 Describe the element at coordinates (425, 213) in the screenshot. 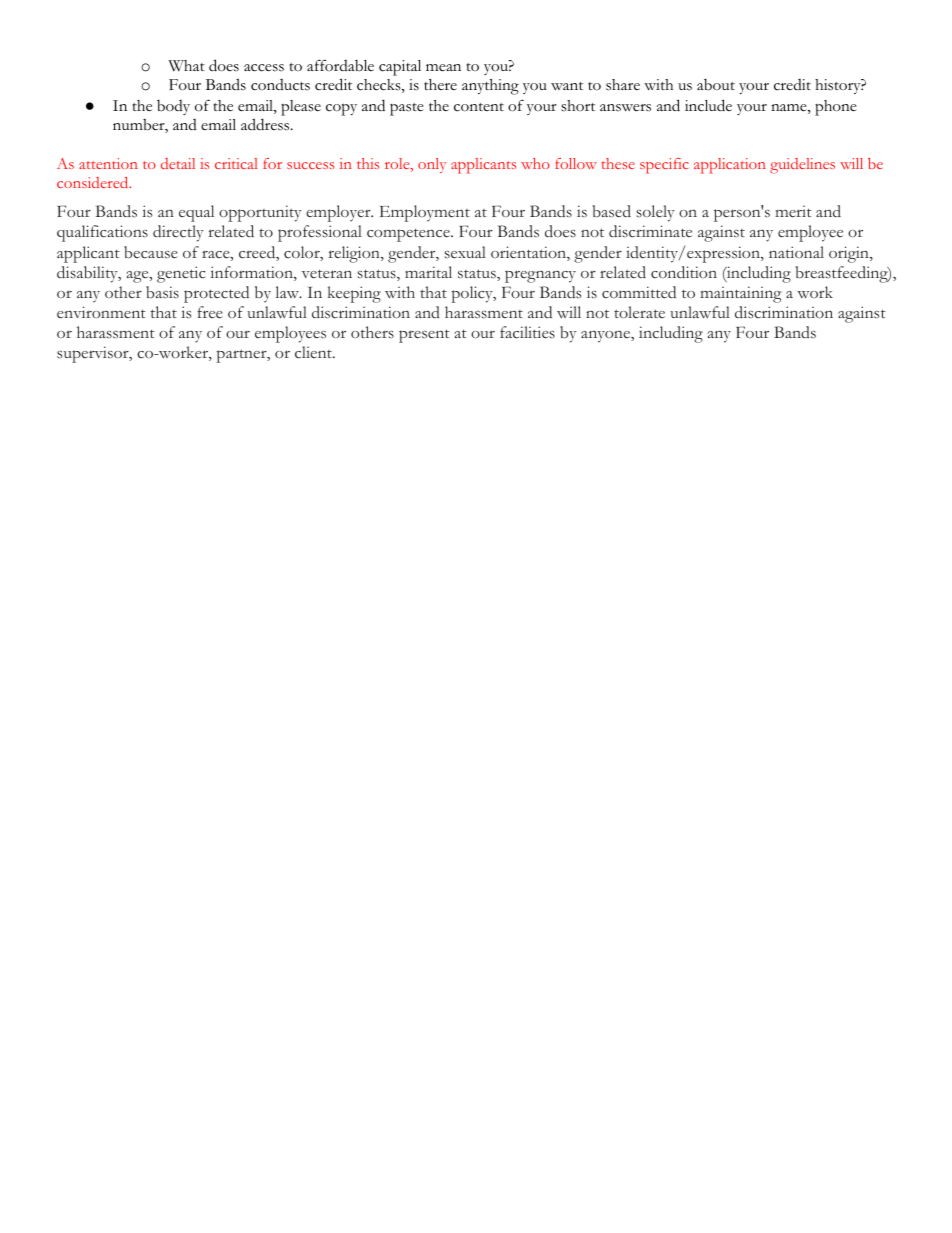

I see `Employment` at that location.
